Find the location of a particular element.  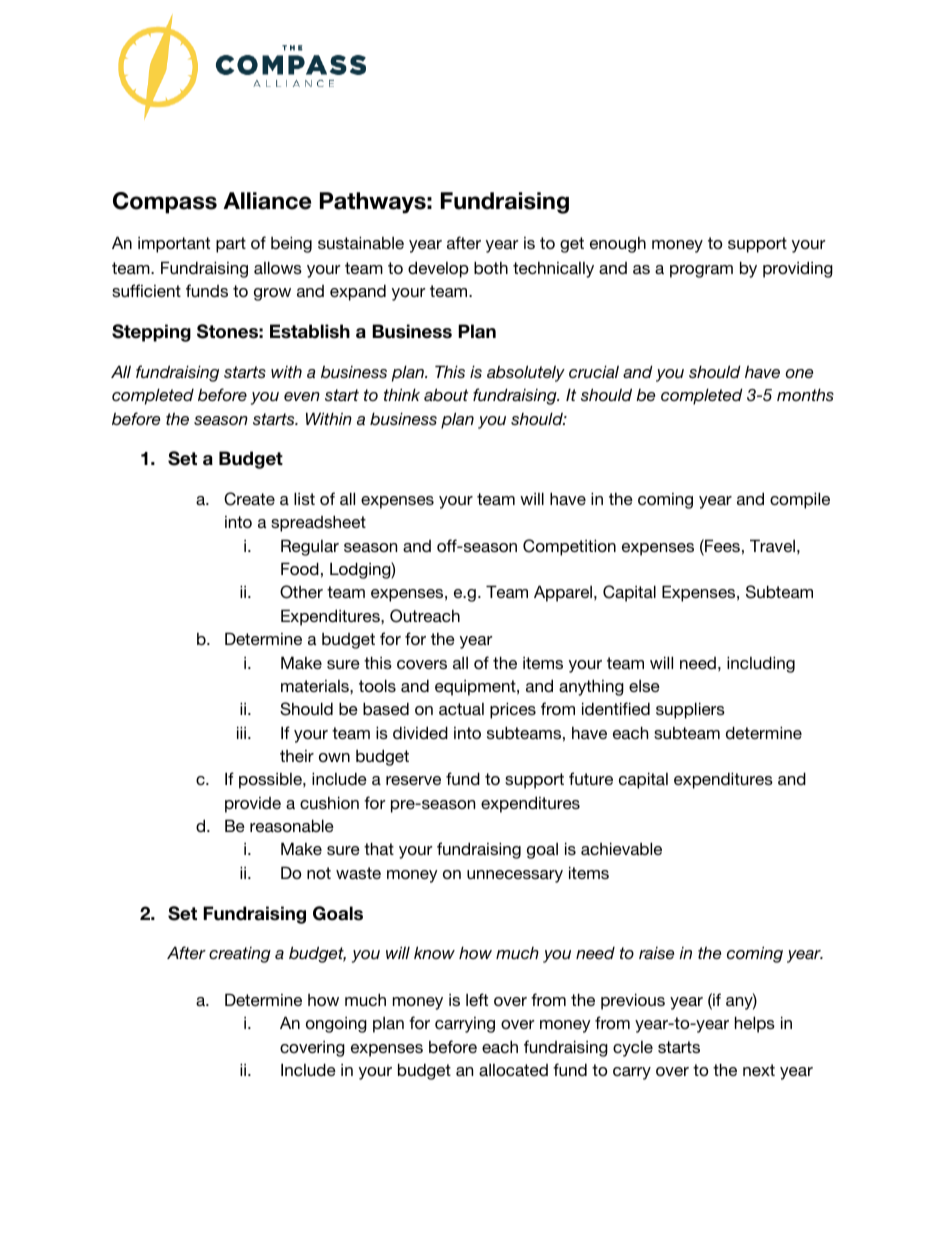

ongoing is located at coordinates (336, 1024).
